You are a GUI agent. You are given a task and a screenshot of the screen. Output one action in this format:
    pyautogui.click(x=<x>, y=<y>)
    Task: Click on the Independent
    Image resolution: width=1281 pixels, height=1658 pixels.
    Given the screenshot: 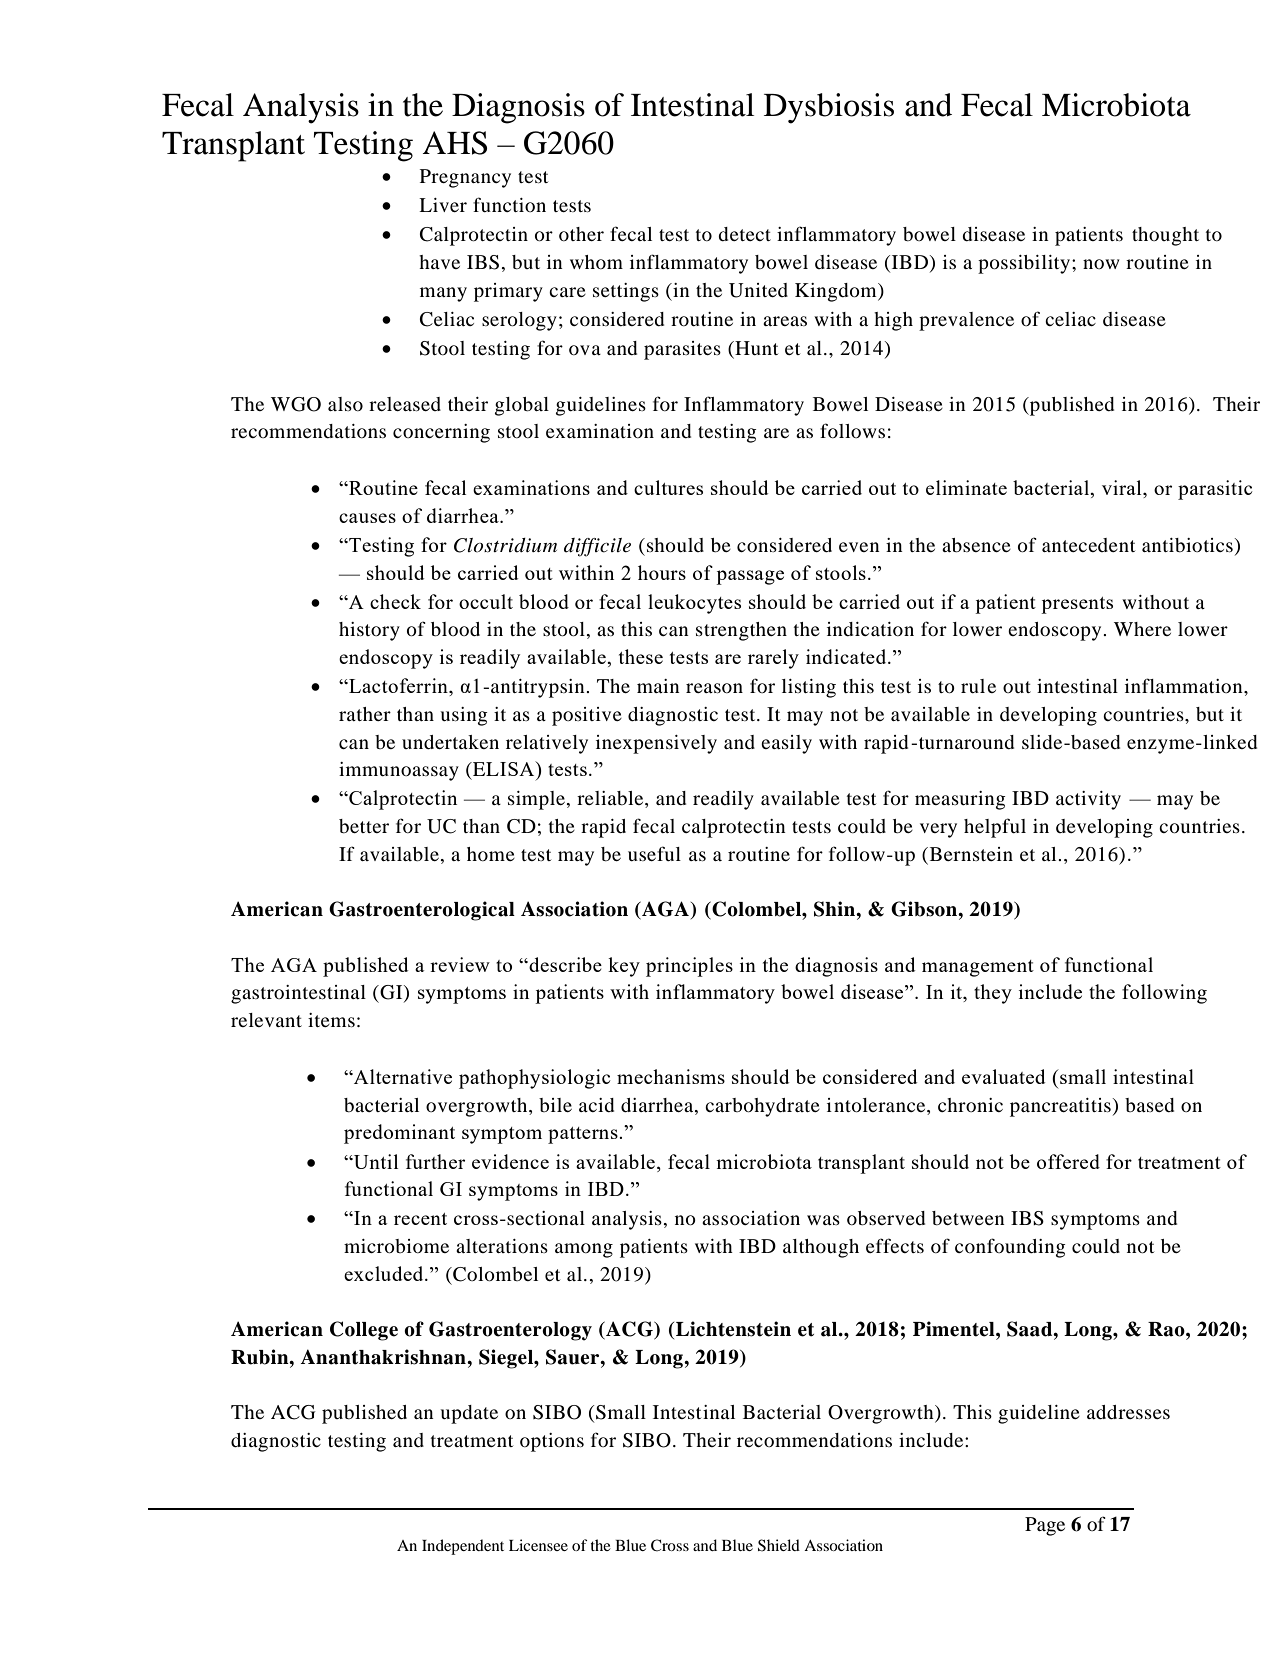 What is the action you would take?
    pyautogui.click(x=463, y=1547)
